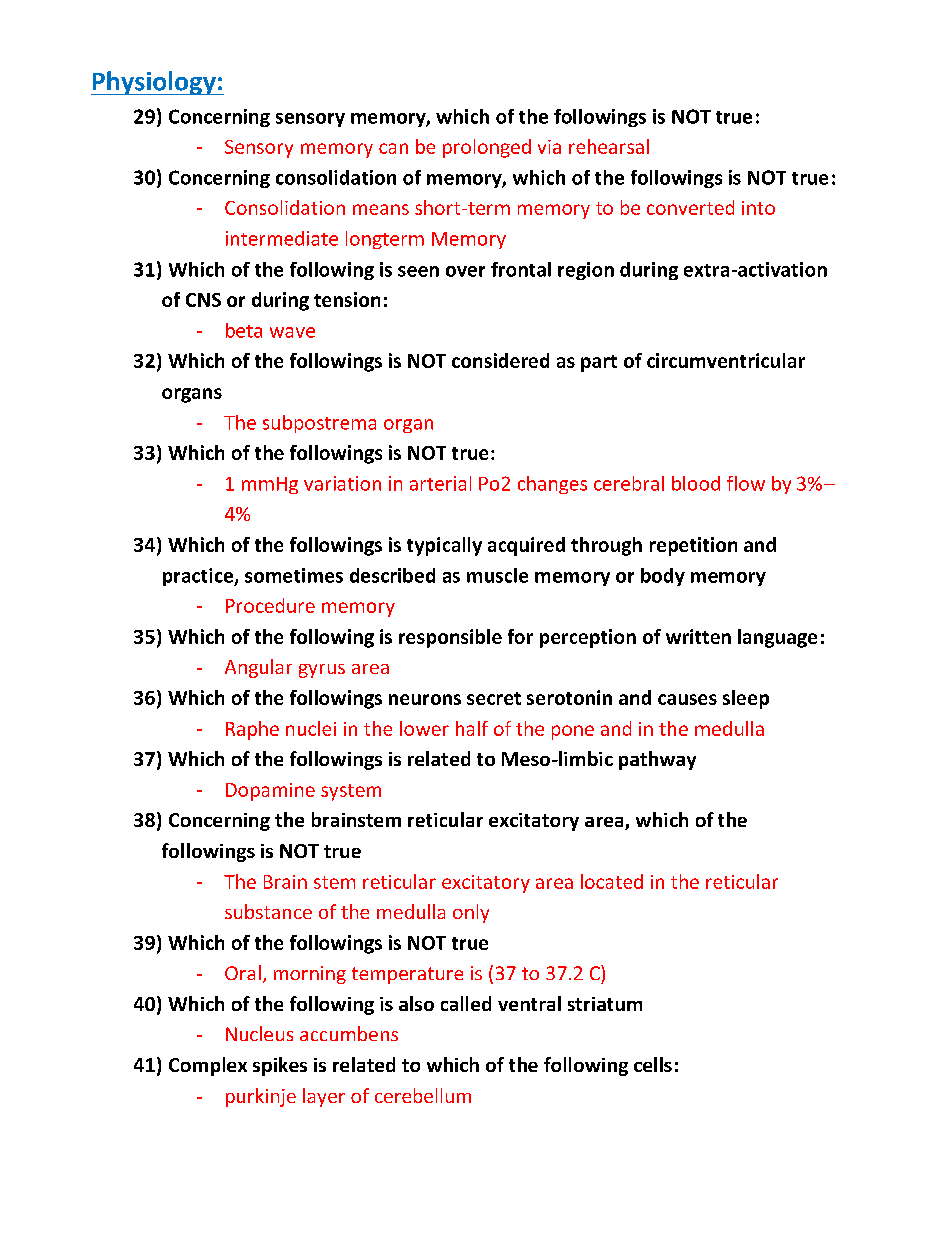  I want to click on beta, so click(244, 330).
